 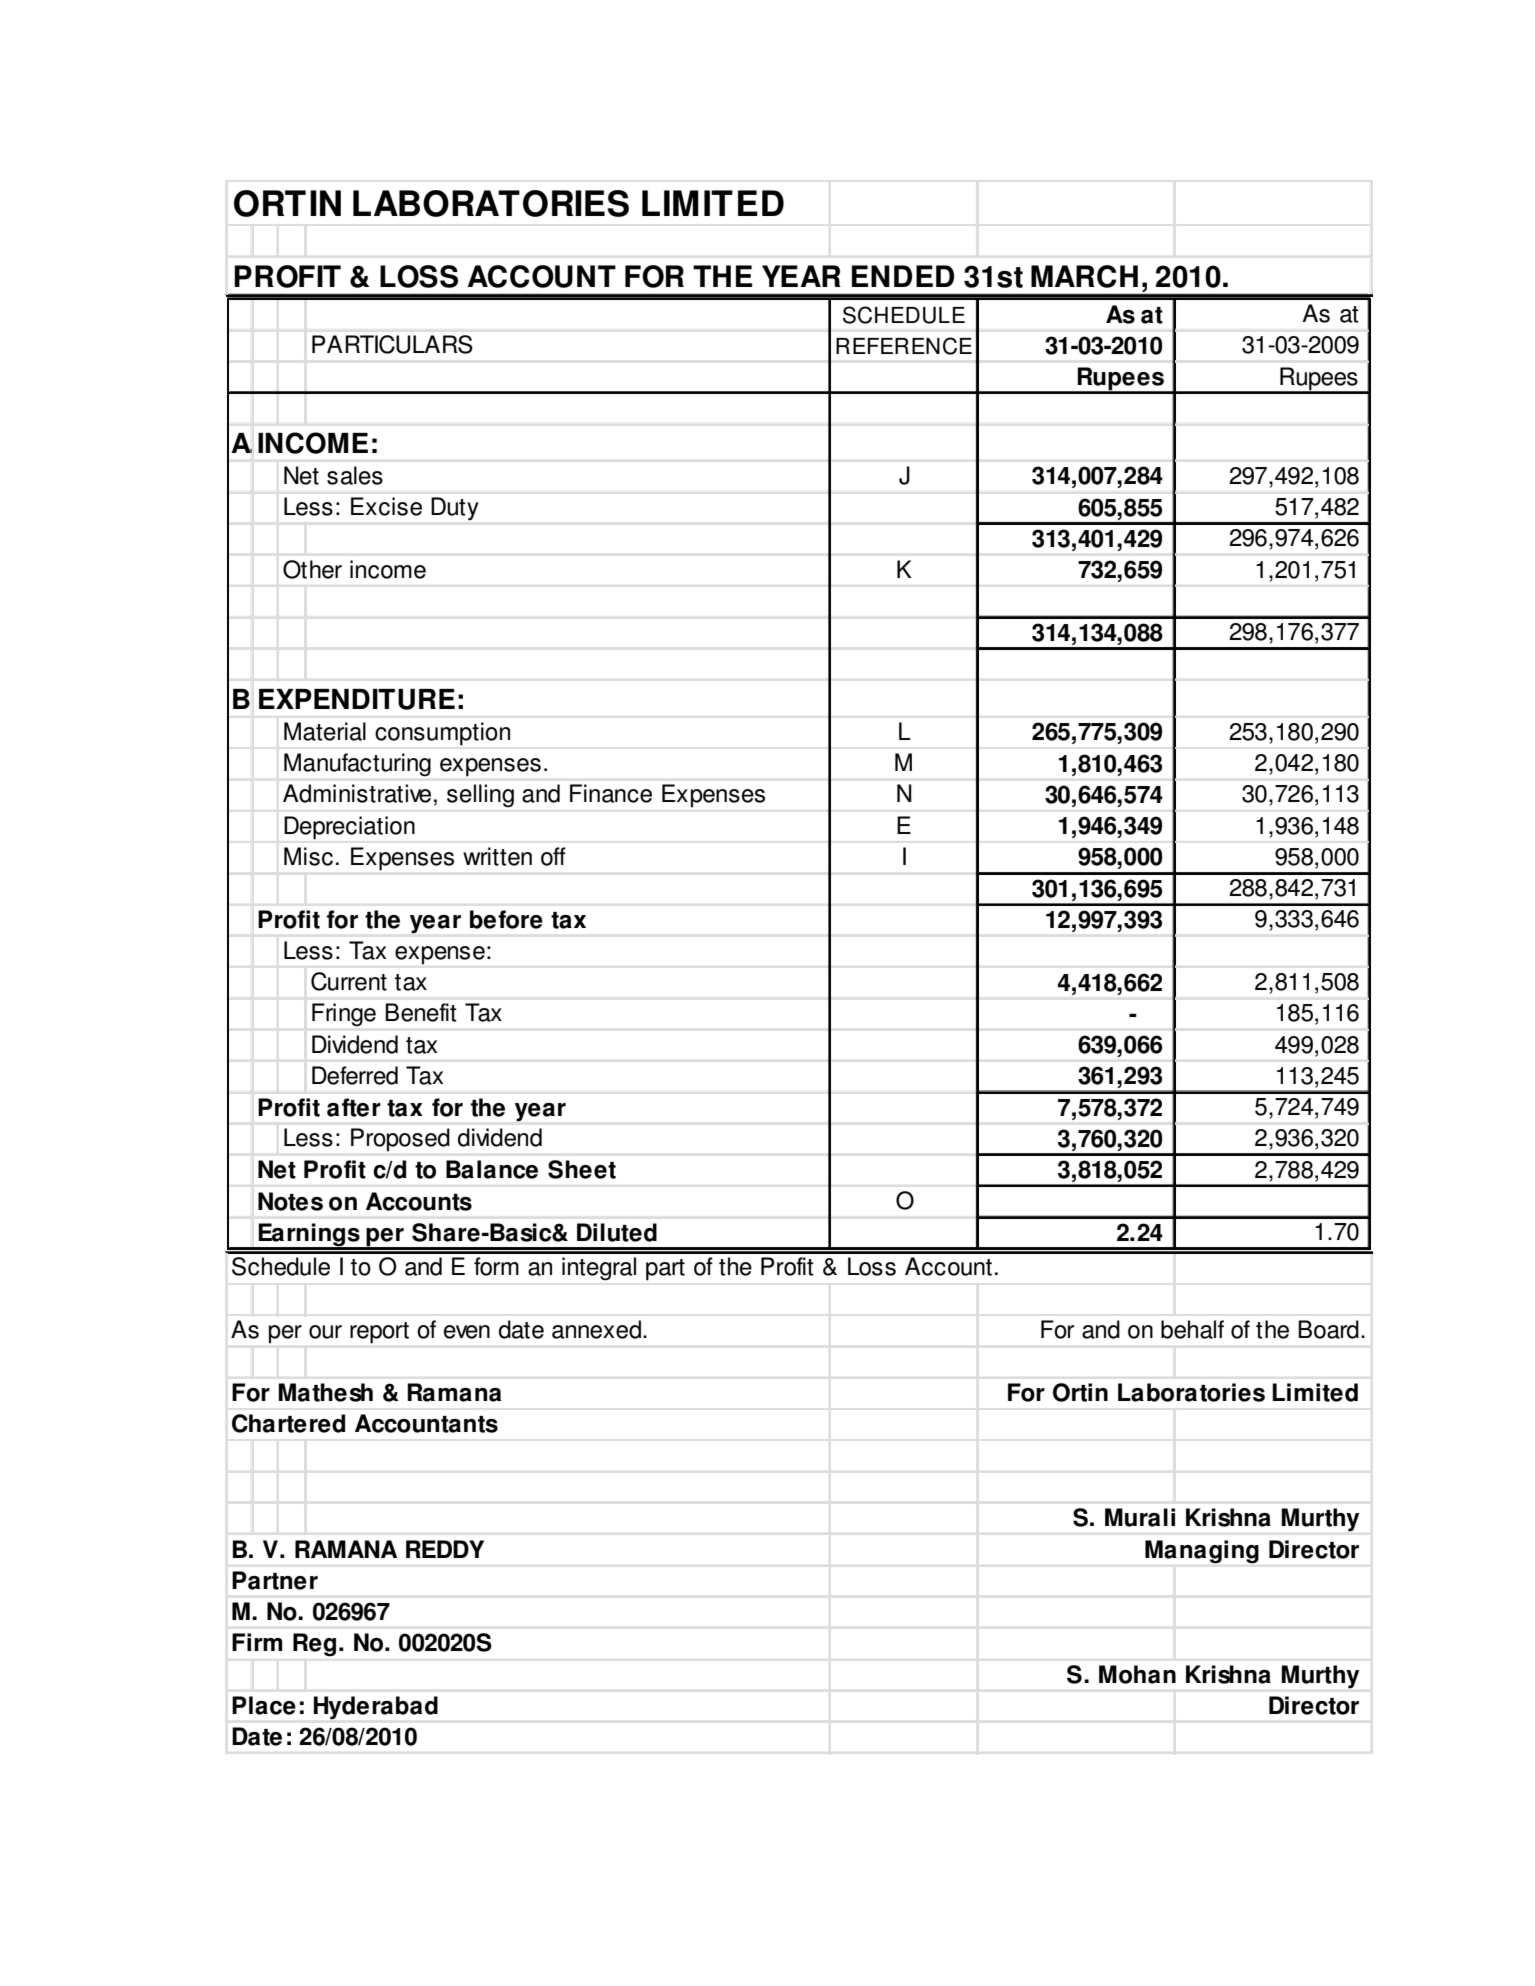 What do you see at coordinates (325, 731) in the document?
I see `Material` at bounding box center [325, 731].
